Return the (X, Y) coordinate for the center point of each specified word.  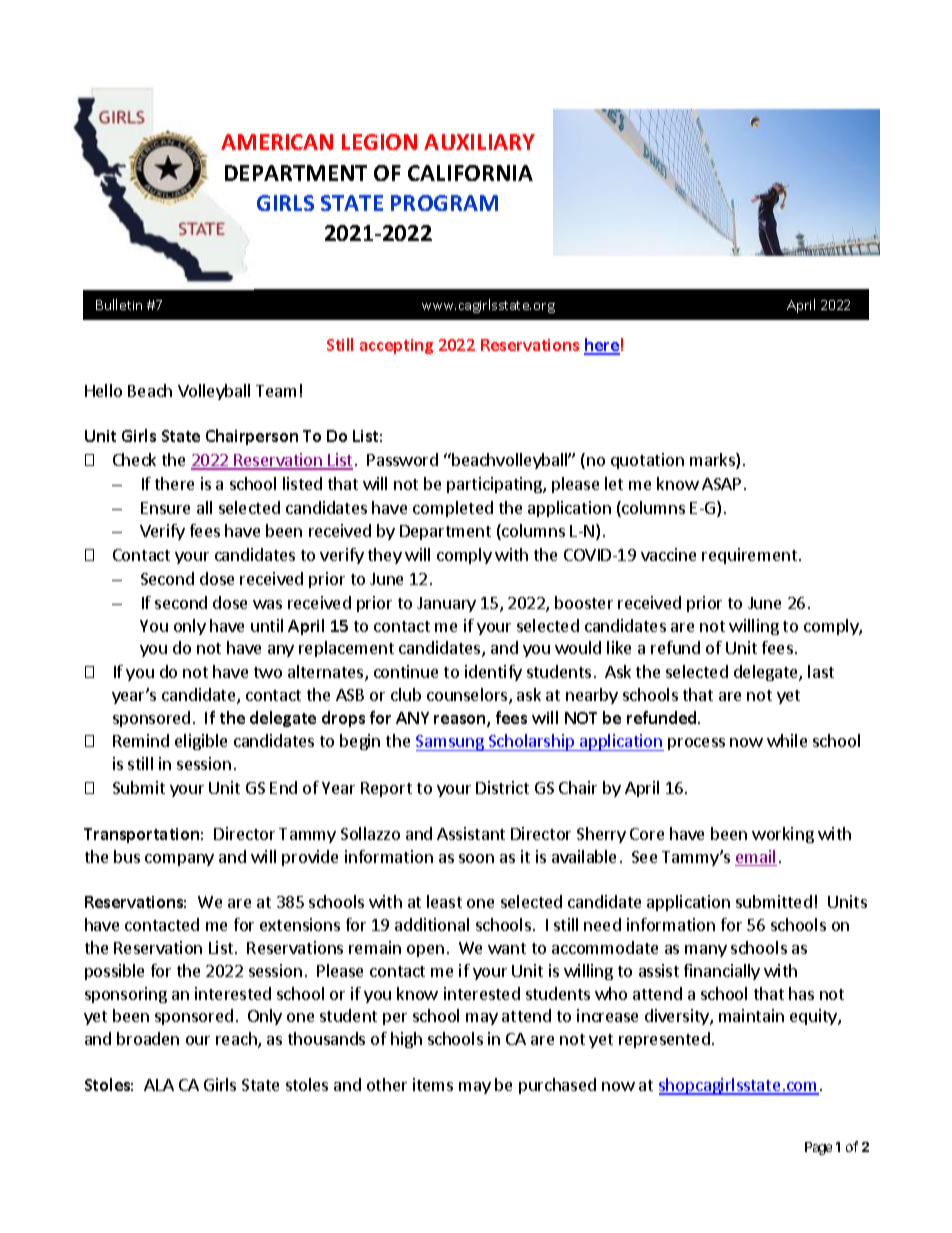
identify (493, 673)
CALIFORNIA (470, 173)
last (821, 671)
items (433, 1084)
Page (818, 1148)
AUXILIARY (479, 142)
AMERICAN (277, 142)
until (267, 625)
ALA (159, 1085)
